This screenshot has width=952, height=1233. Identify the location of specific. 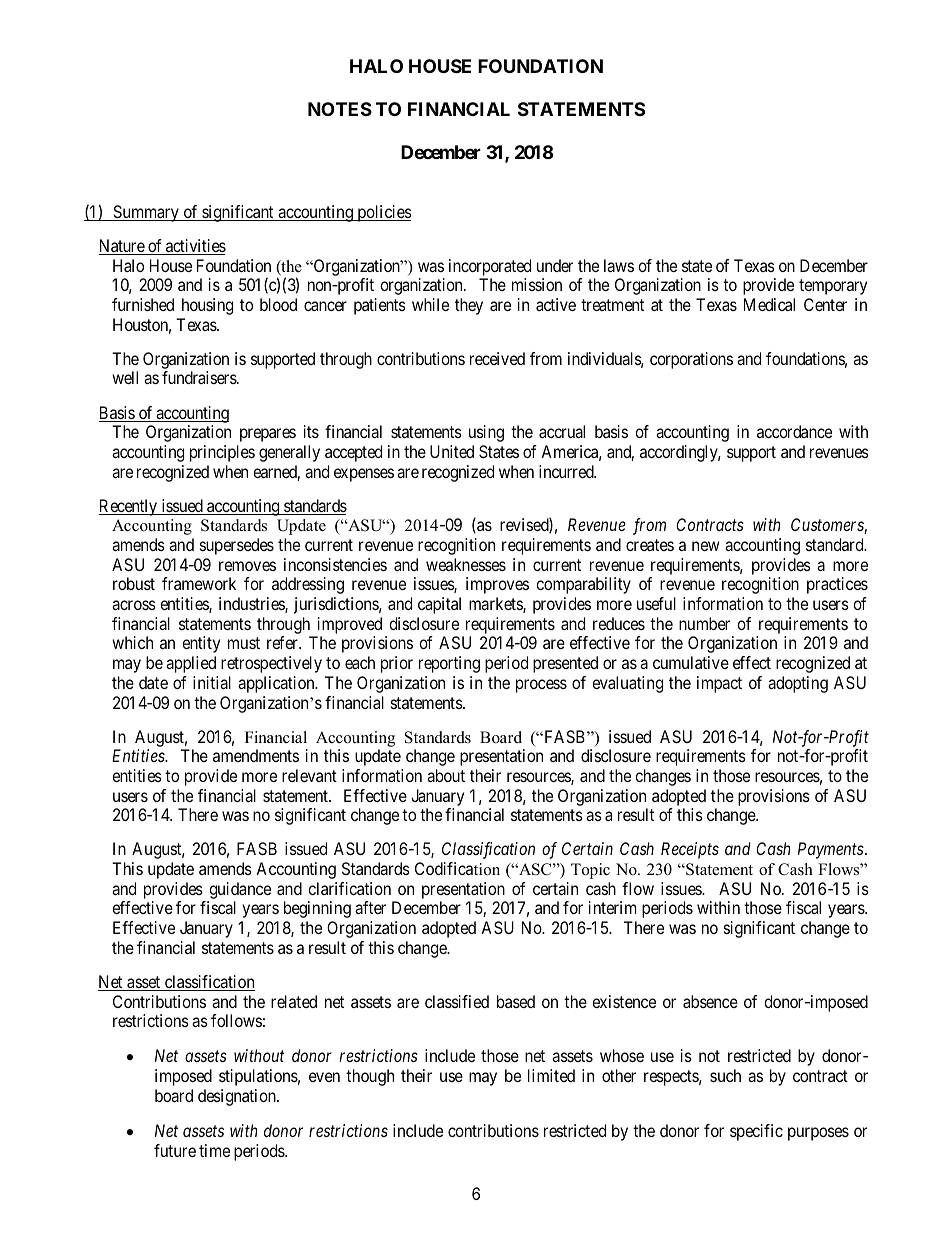
(756, 1132).
